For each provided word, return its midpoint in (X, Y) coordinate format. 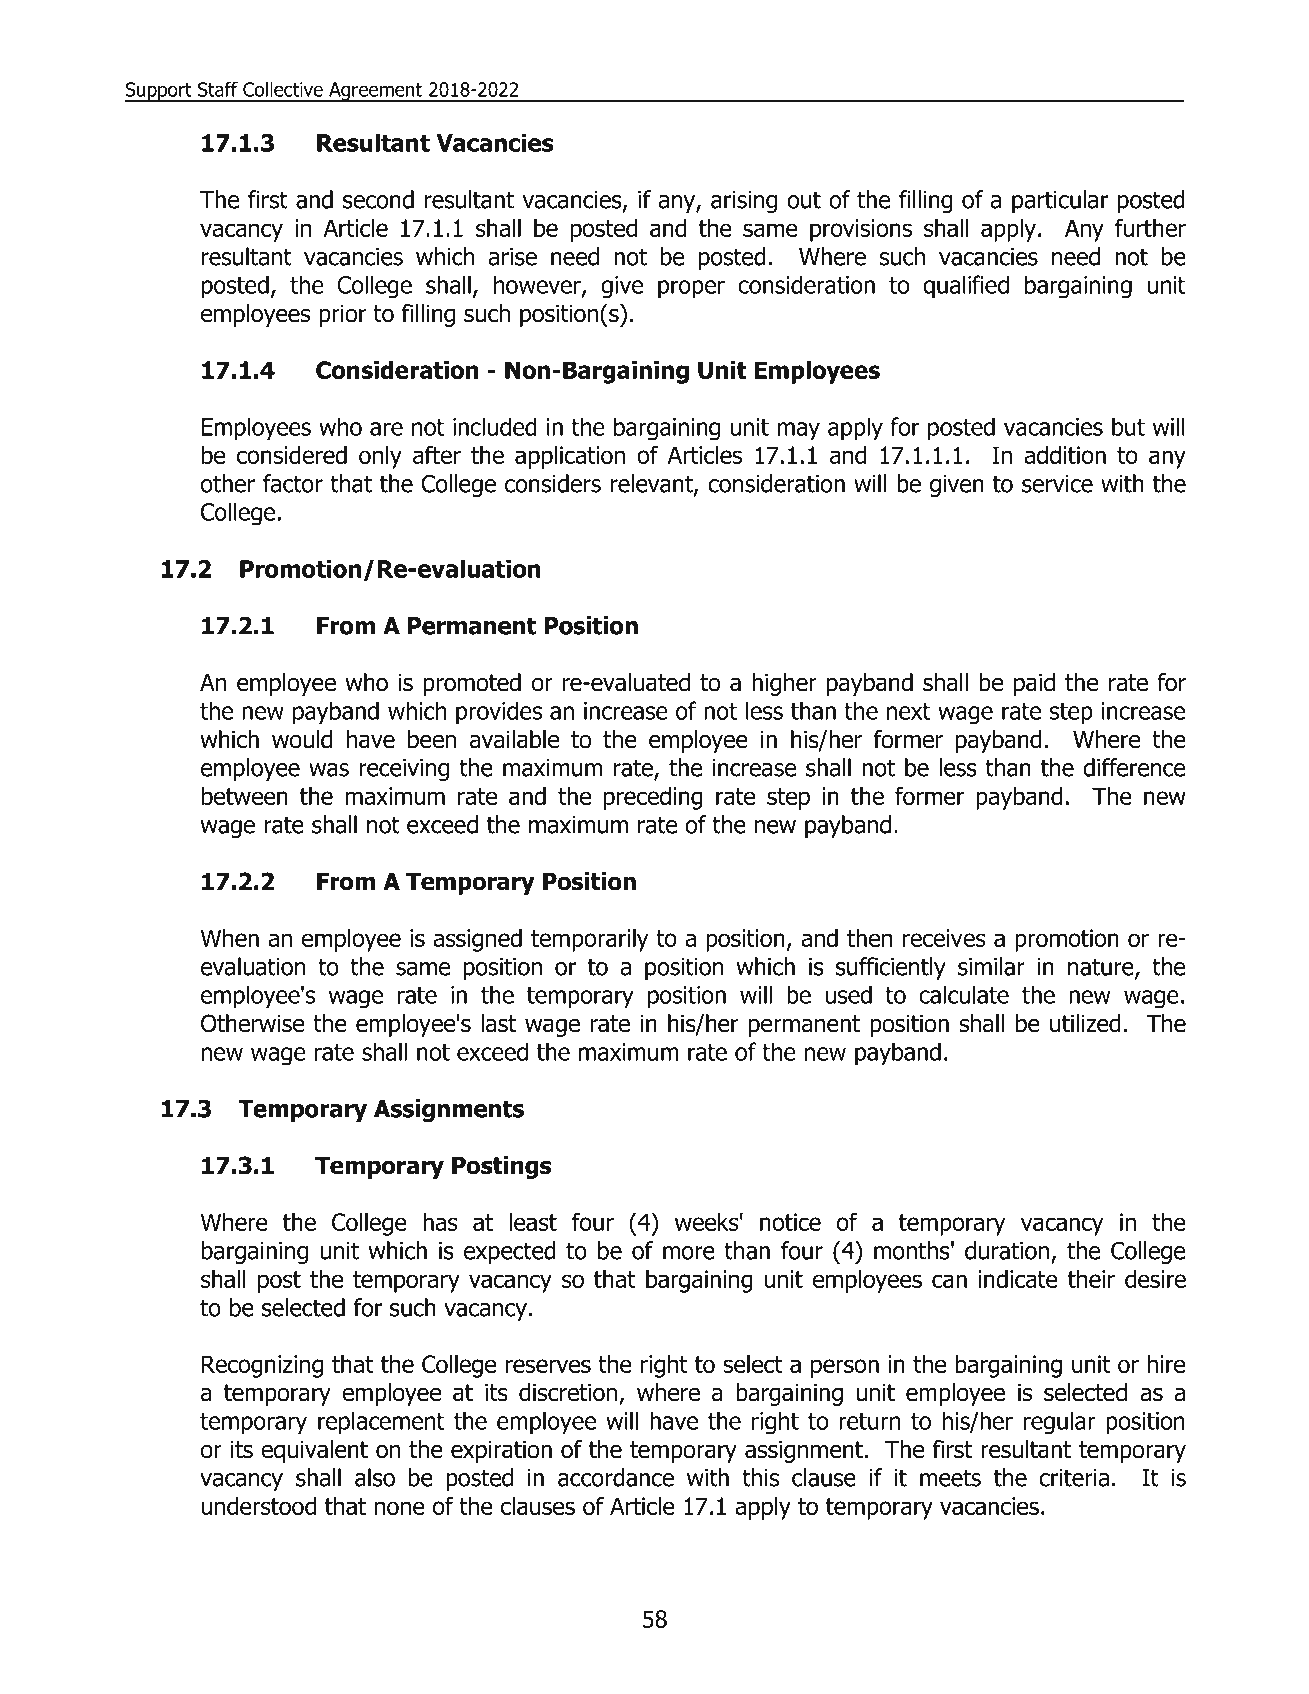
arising (744, 202)
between (245, 796)
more (689, 1253)
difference (1134, 767)
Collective (283, 89)
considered (292, 455)
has (440, 1222)
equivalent (314, 1451)
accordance (616, 1477)
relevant (653, 484)
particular (1060, 201)
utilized (1085, 1023)
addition (1065, 455)
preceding (653, 798)
